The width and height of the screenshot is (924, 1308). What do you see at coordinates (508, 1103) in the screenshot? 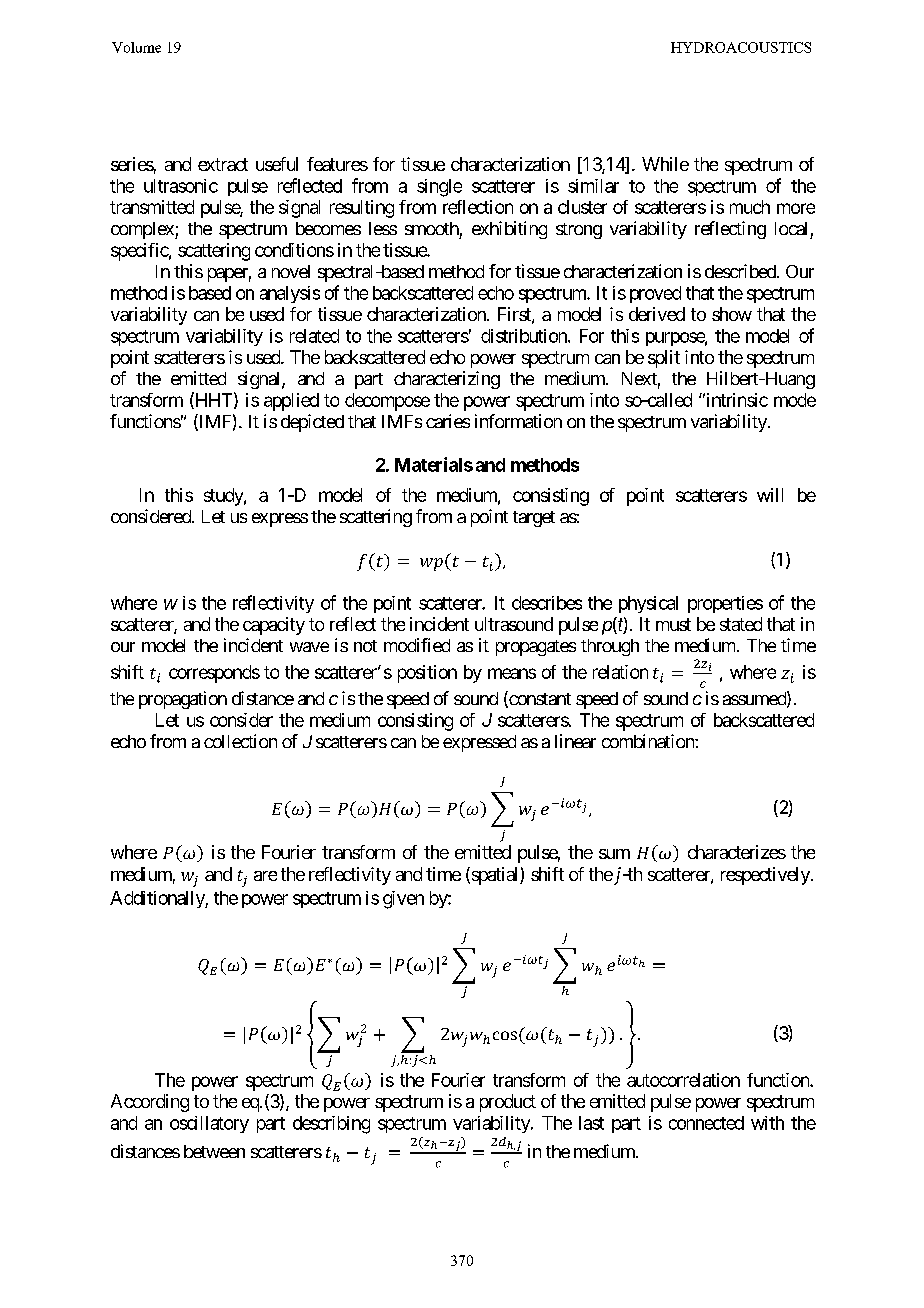
I see `product` at bounding box center [508, 1103].
